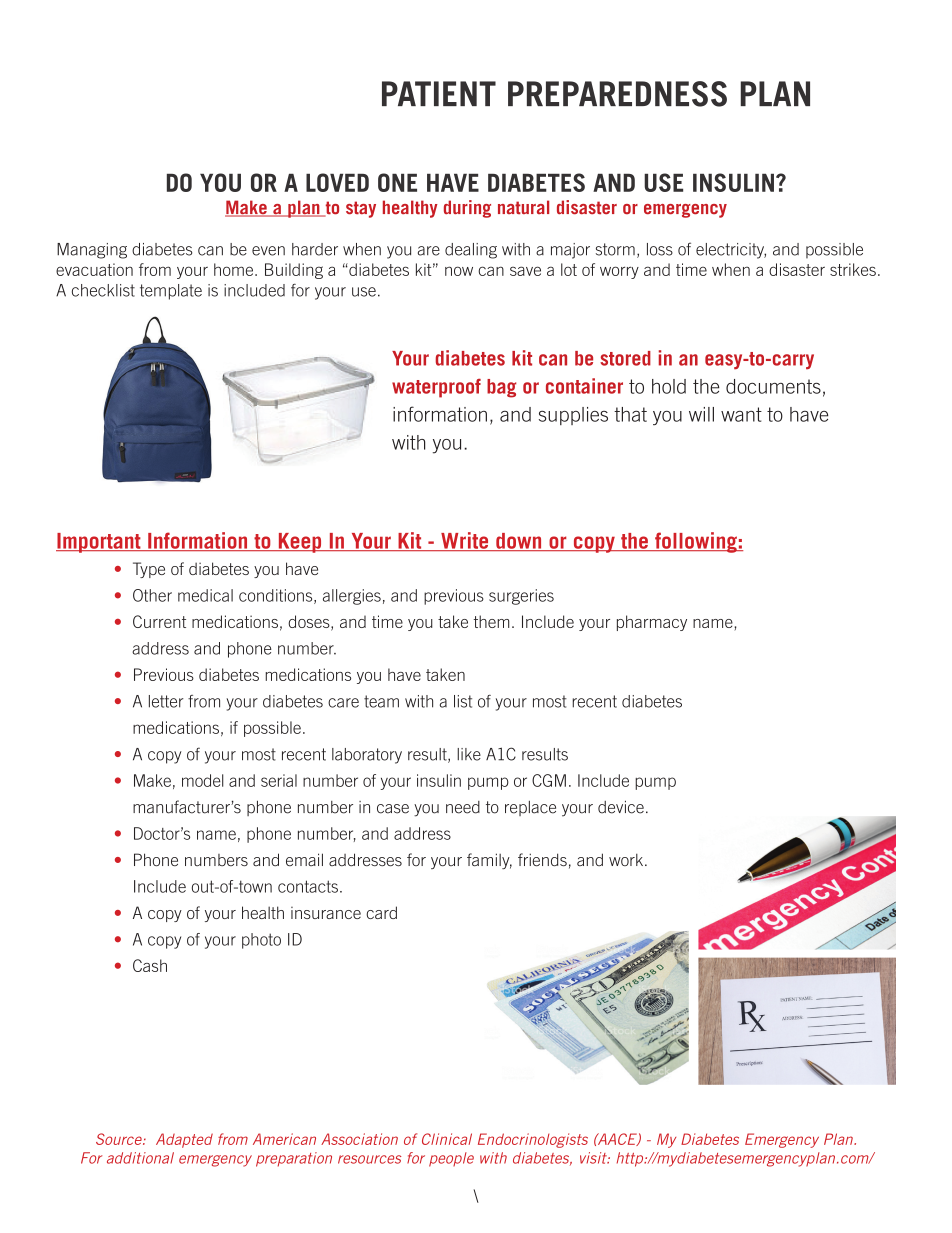 This screenshot has height=1233, width=952. I want to click on pharmacy, so click(652, 623).
